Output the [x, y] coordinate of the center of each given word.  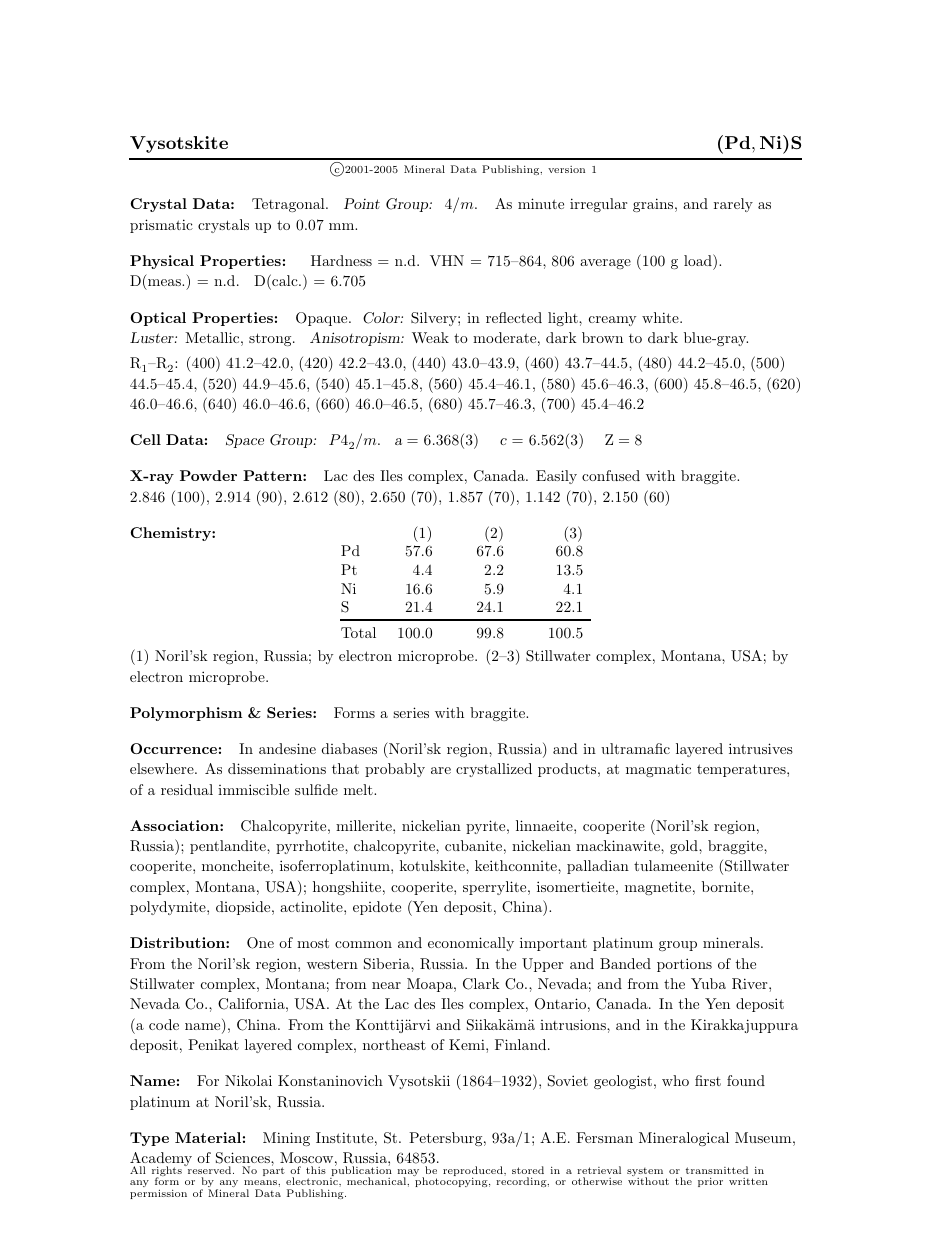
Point [362, 203]
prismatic [161, 226]
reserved [209, 1169]
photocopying [452, 1182]
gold [685, 847]
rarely [733, 205]
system [645, 1173]
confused [611, 475]
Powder [208, 475]
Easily [556, 477]
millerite [365, 825]
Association [175, 825]
